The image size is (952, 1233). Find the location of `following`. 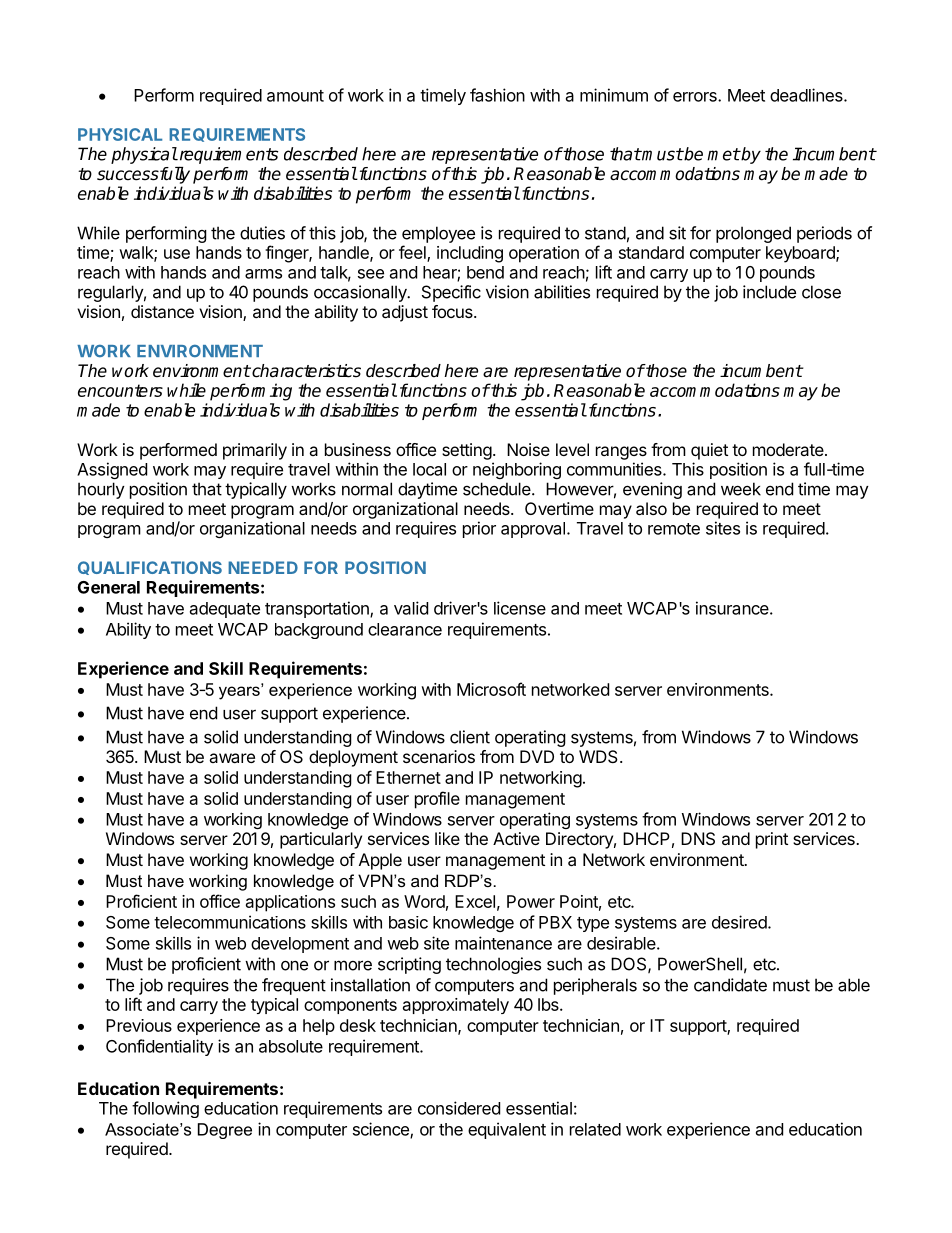

following is located at coordinates (165, 1109).
